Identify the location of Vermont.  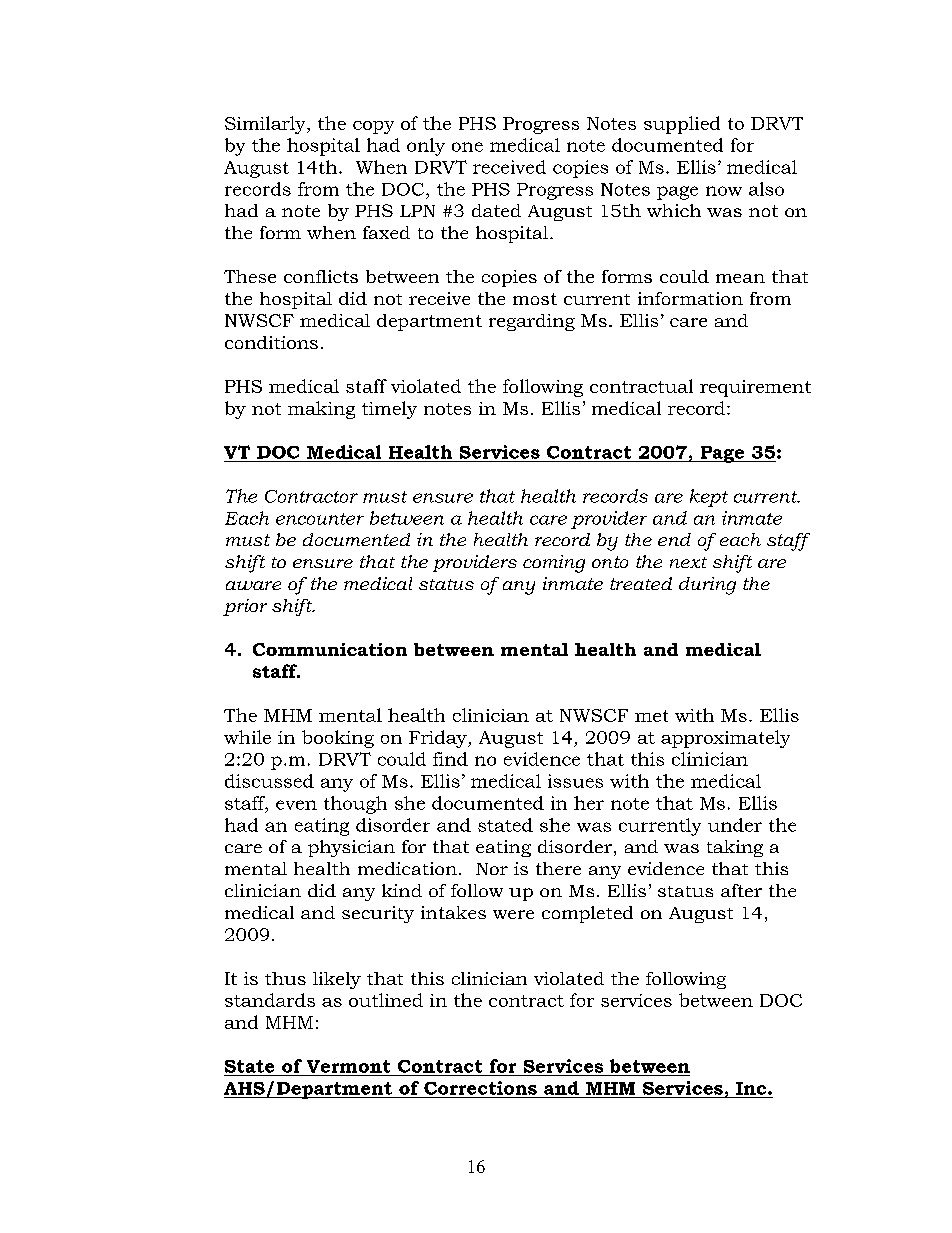
(348, 1066).
